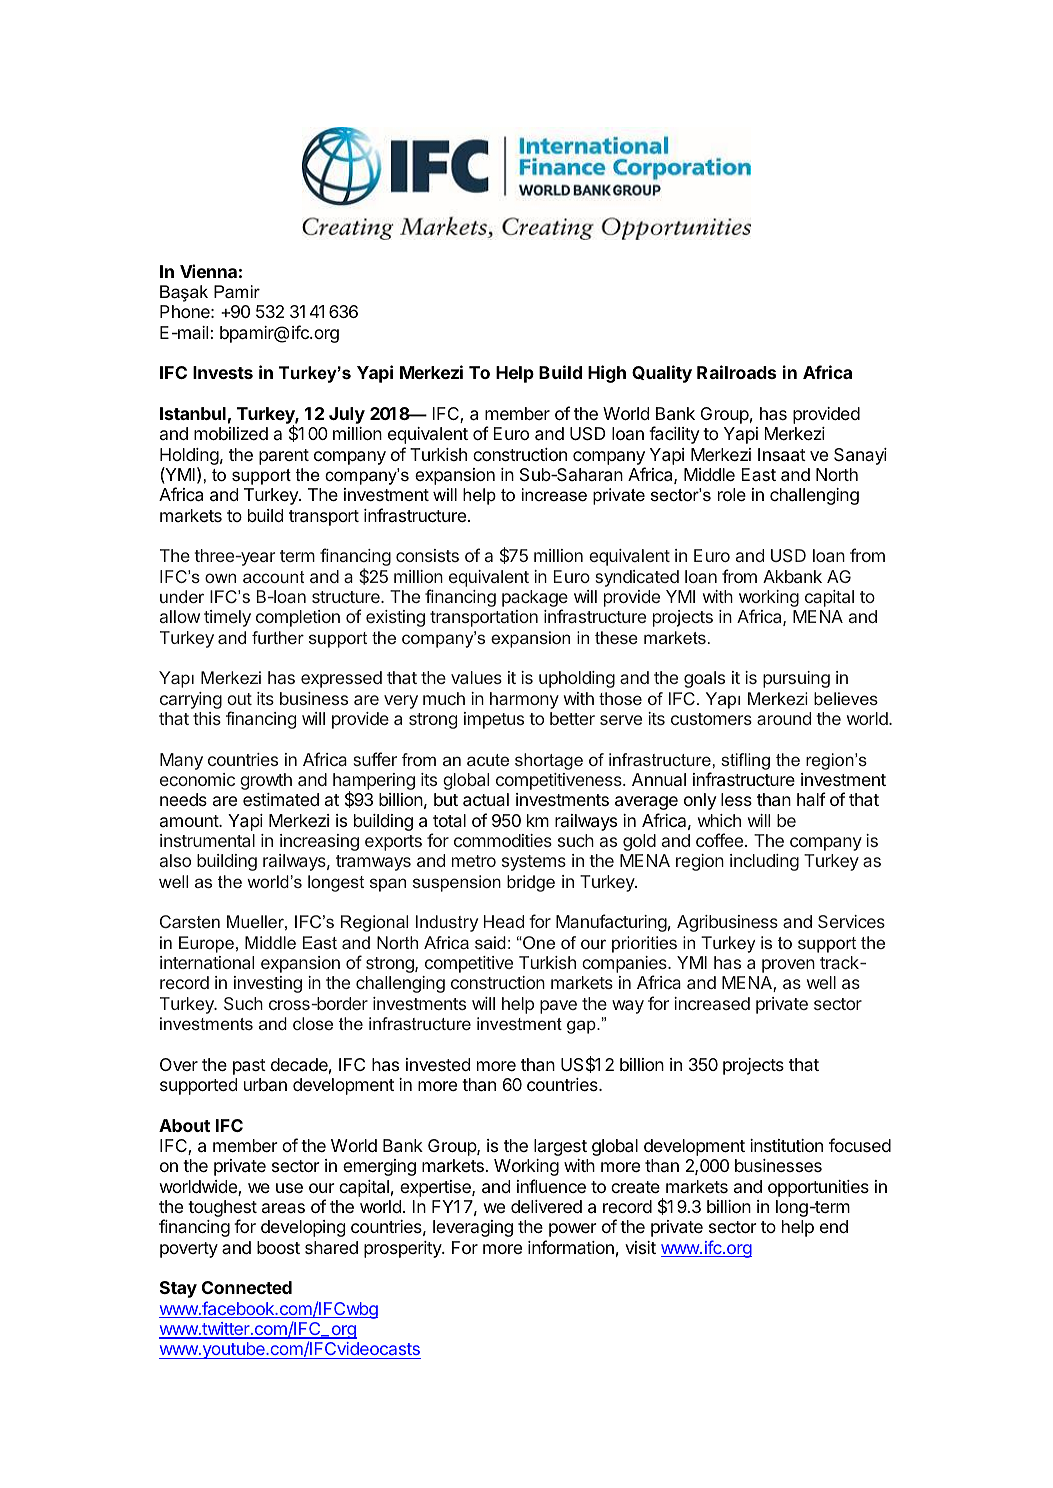 The width and height of the screenshot is (1053, 1488). I want to click on information, so click(571, 1247).
